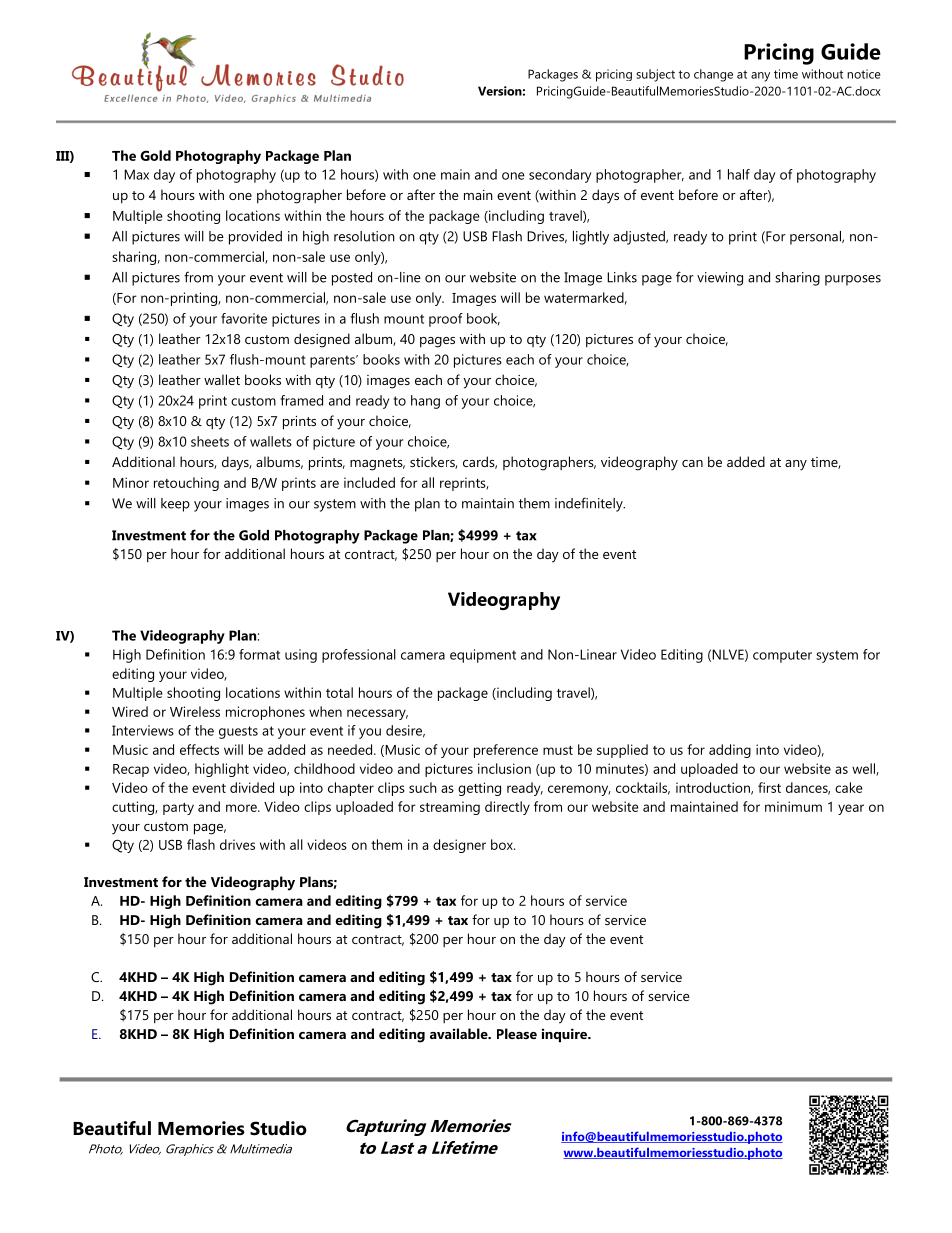 Image resolution: width=952 pixels, height=1233 pixels. I want to click on available, so click(460, 1033).
